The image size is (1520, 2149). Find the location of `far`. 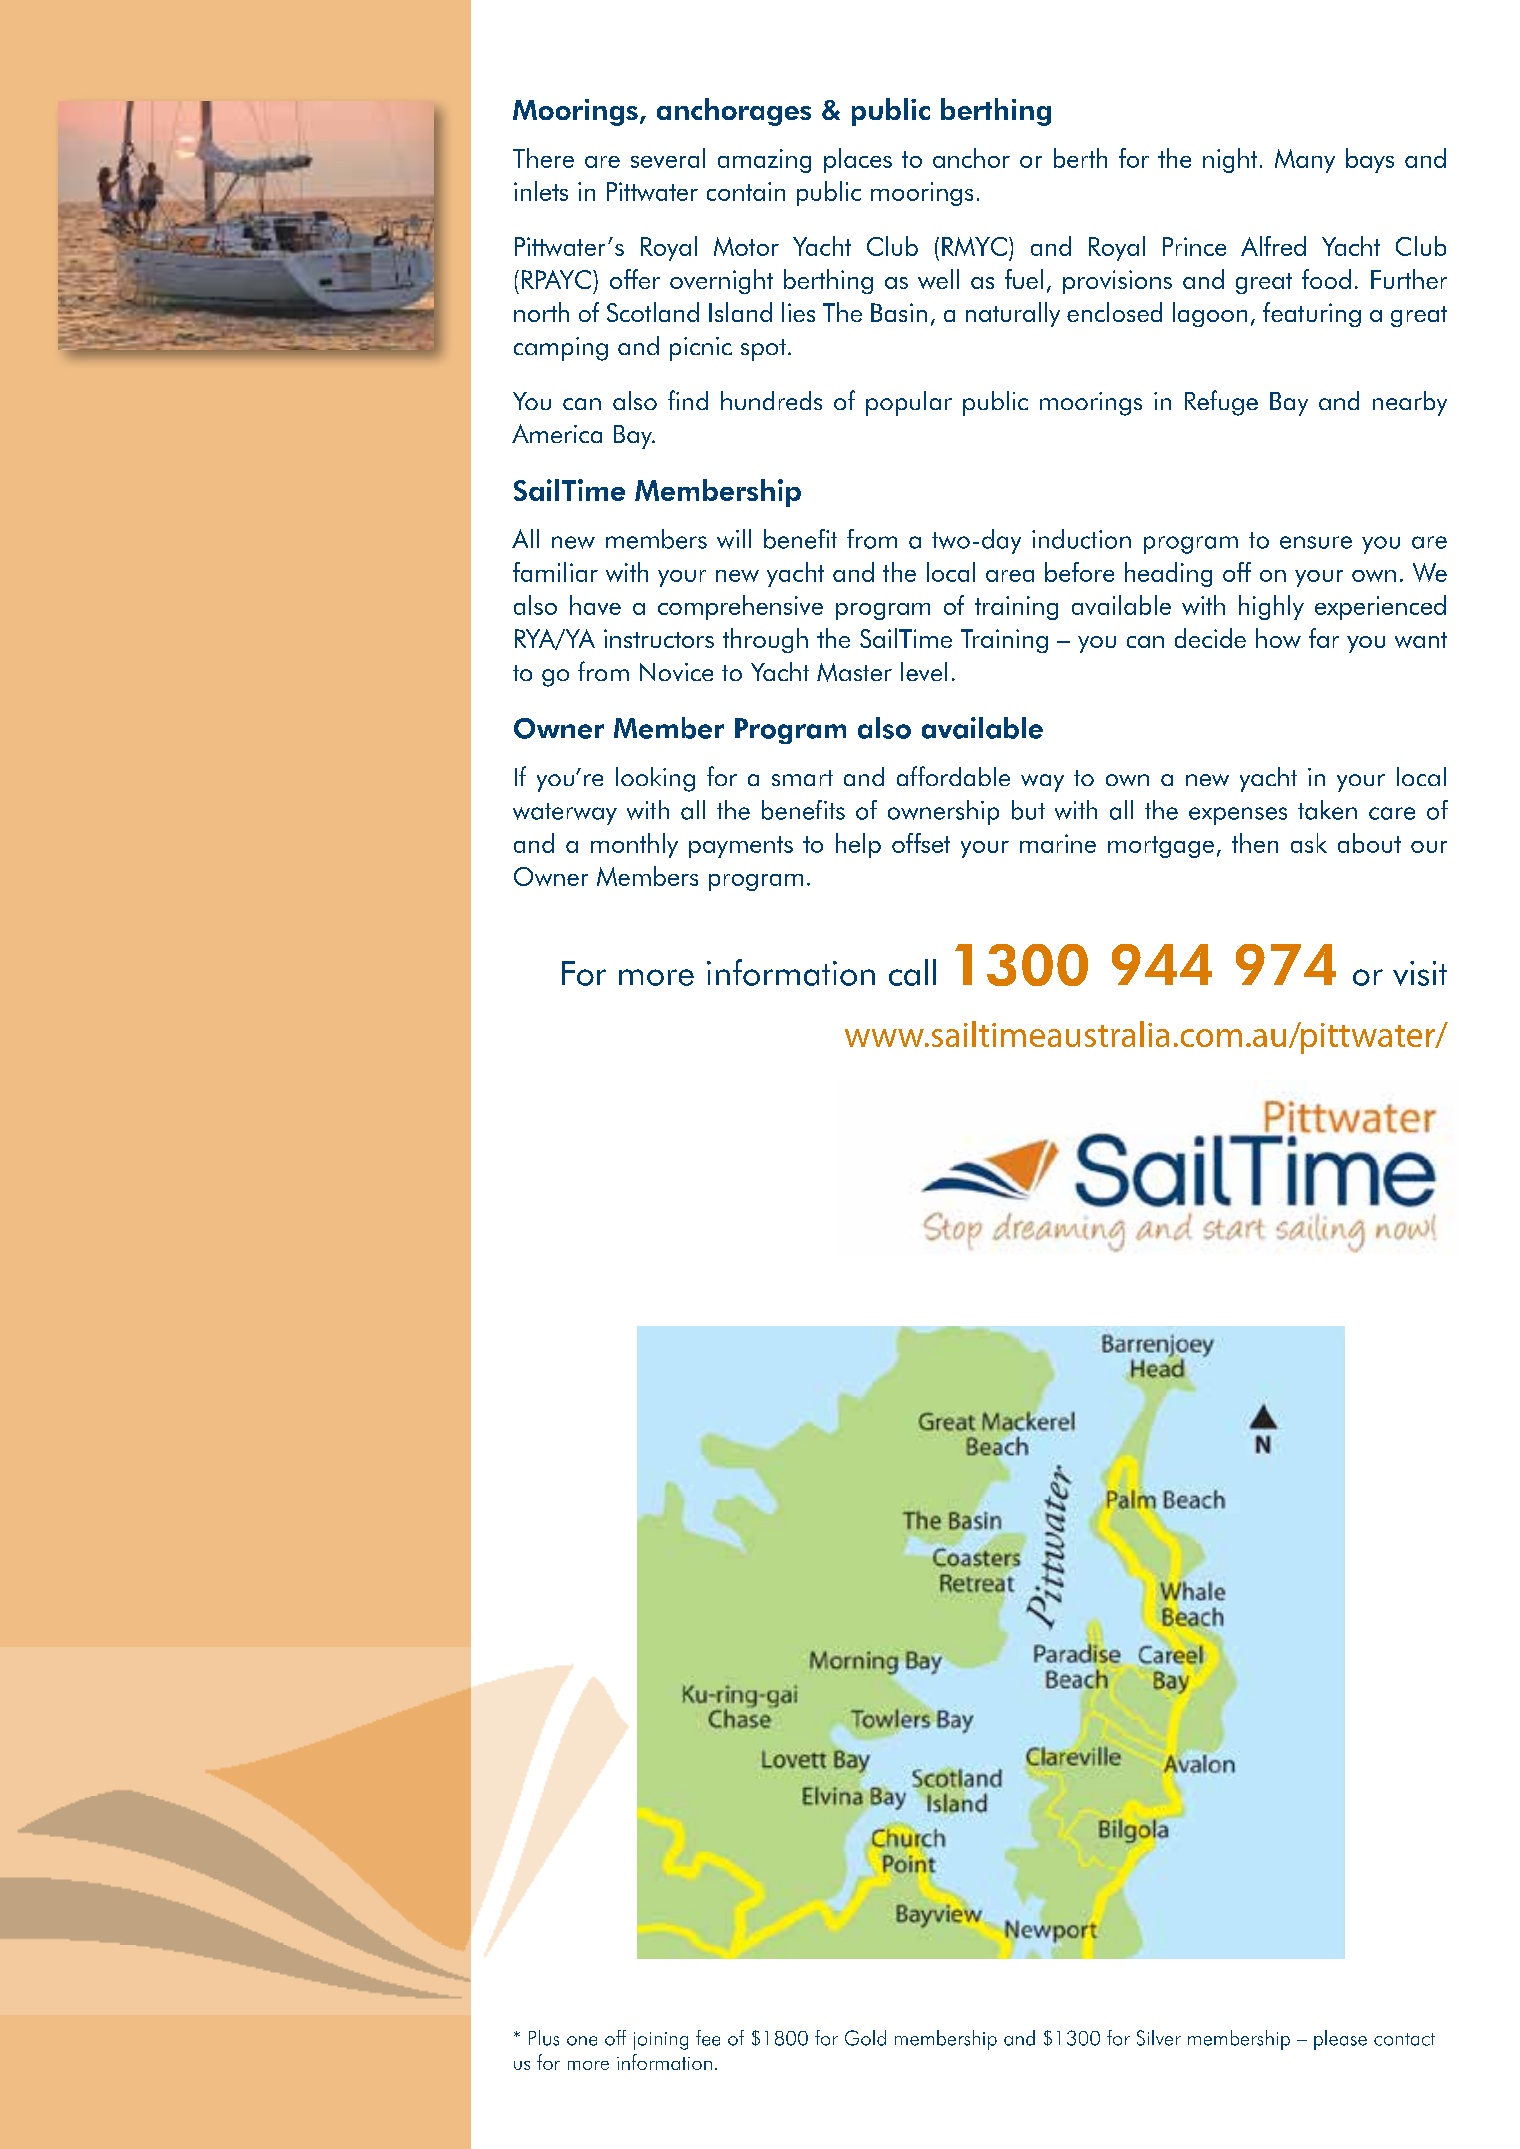

far is located at coordinates (1324, 638).
